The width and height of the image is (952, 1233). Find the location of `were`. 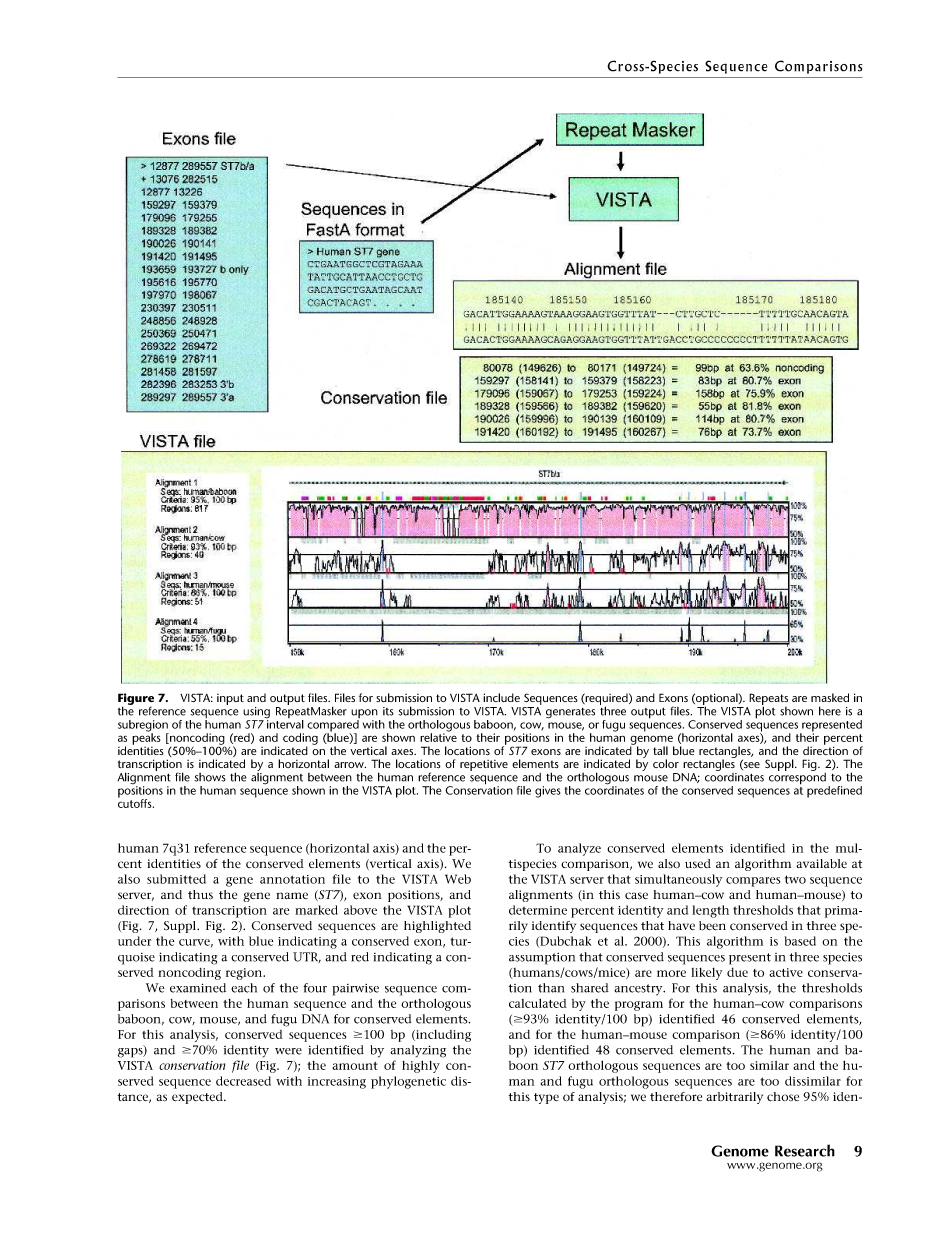

were is located at coordinates (288, 1051).
